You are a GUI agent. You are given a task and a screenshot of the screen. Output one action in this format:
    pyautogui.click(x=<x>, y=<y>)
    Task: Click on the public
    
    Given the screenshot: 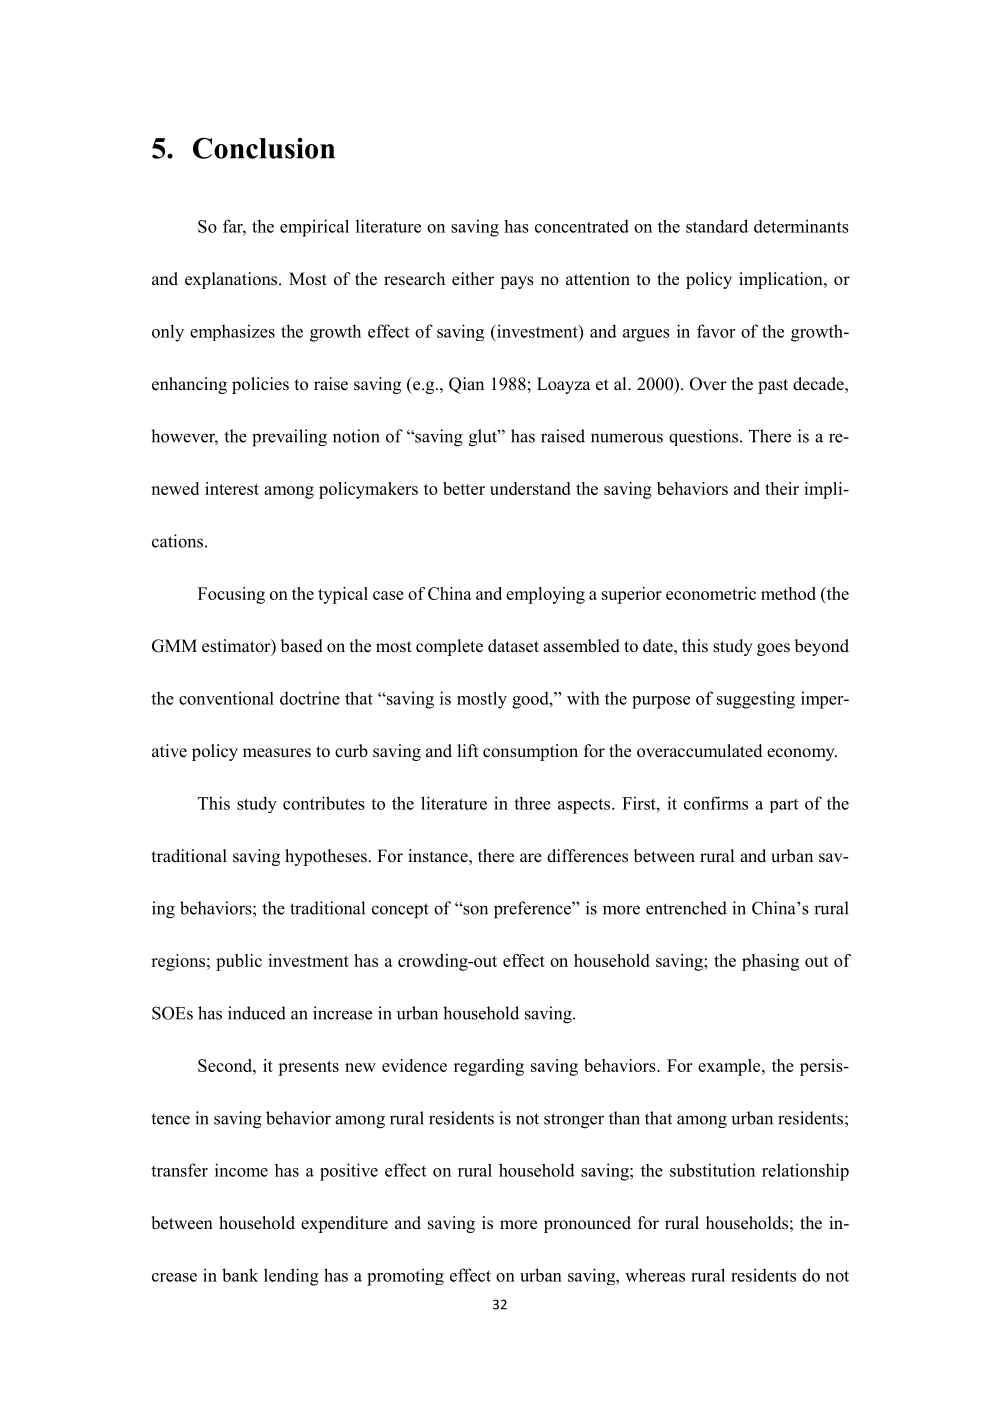 What is the action you would take?
    pyautogui.click(x=239, y=962)
